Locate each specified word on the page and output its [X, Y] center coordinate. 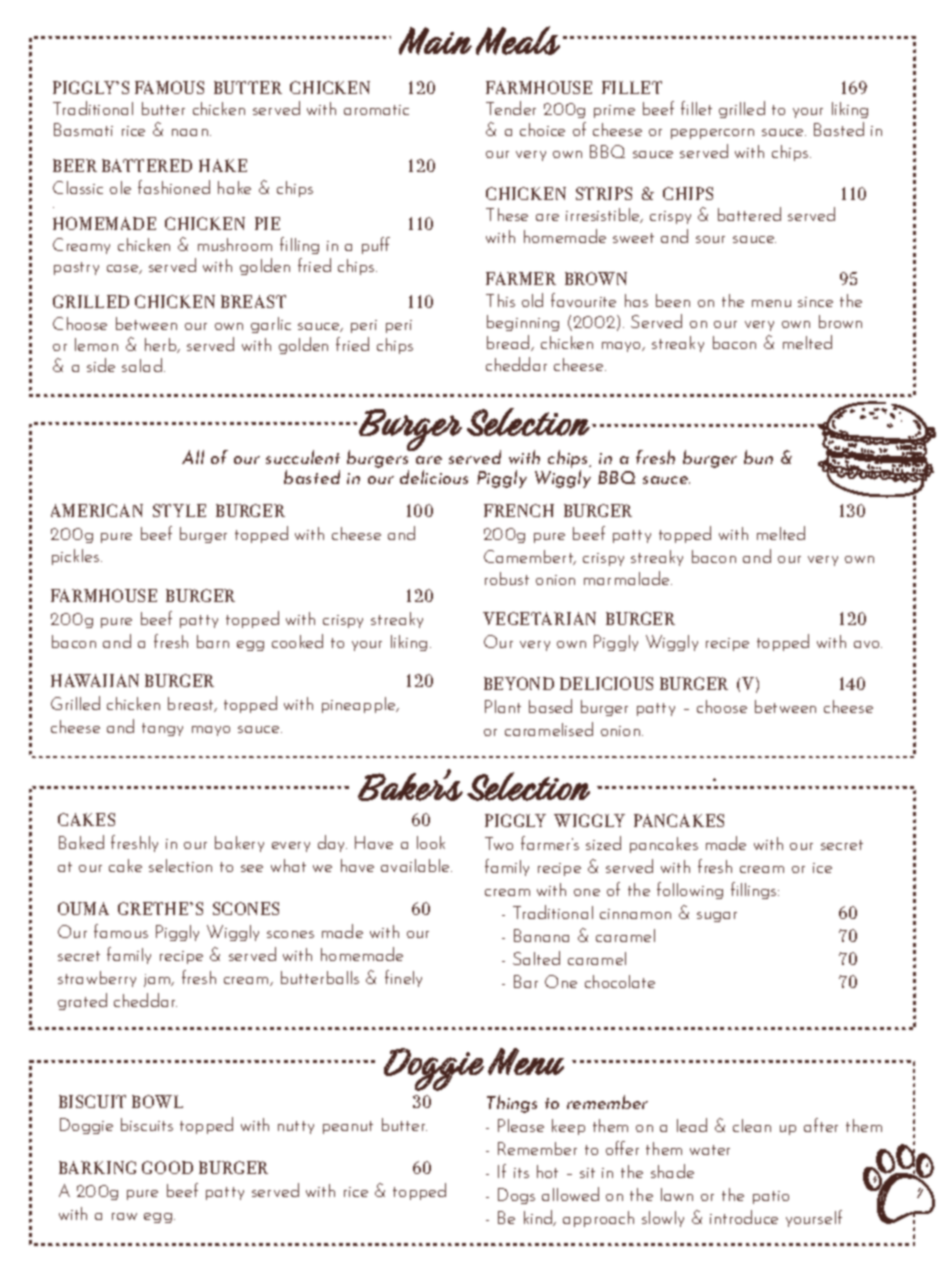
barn [213, 641]
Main [435, 41]
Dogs [516, 1196]
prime [614, 111]
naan [190, 132]
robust [507, 578]
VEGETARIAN [539, 618]
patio [771, 1197]
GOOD [167, 1167]
